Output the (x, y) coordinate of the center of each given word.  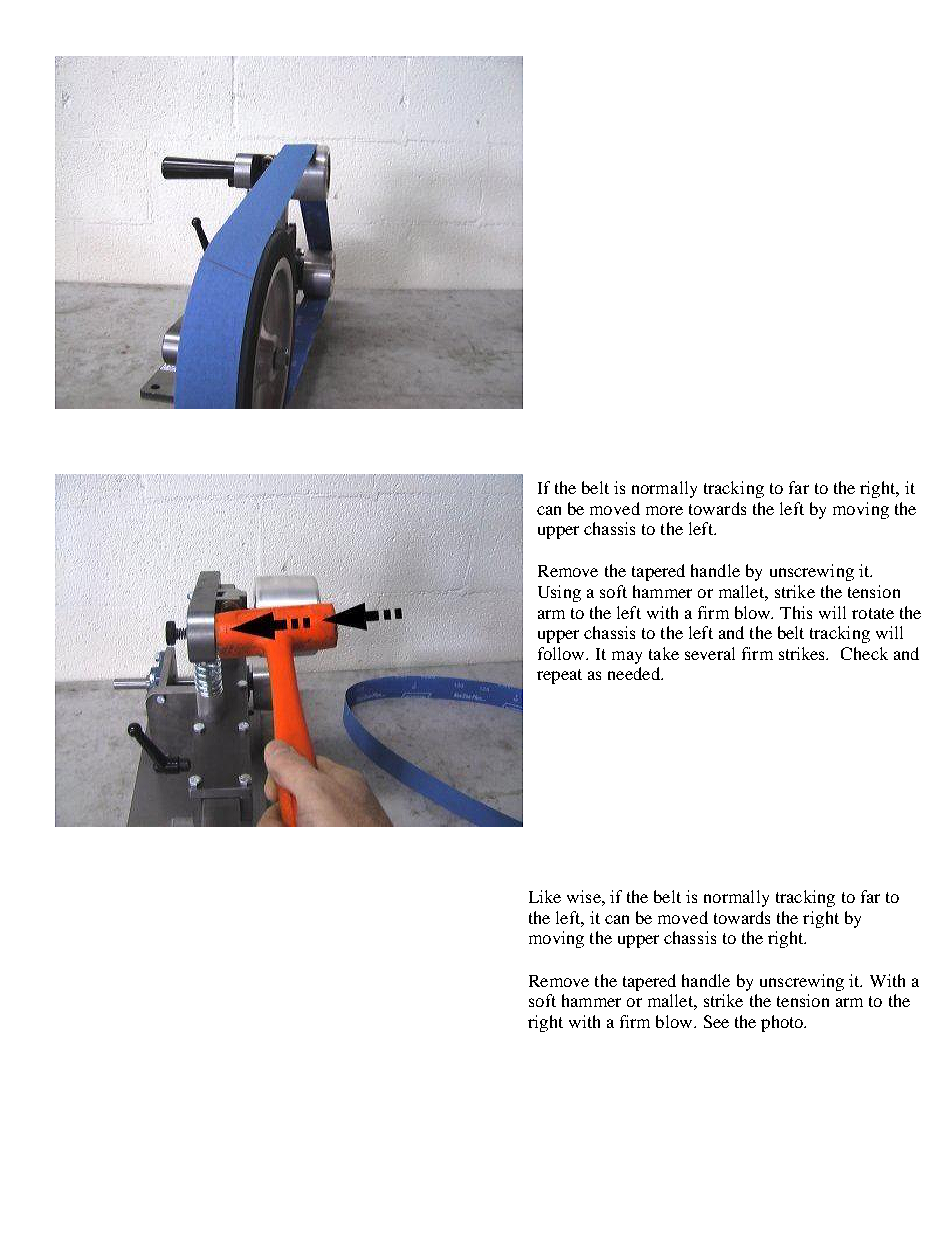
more (664, 510)
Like (545, 896)
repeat (559, 676)
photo (783, 1023)
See (716, 1021)
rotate (873, 613)
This (796, 612)
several (710, 653)
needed (635, 673)
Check (864, 653)
